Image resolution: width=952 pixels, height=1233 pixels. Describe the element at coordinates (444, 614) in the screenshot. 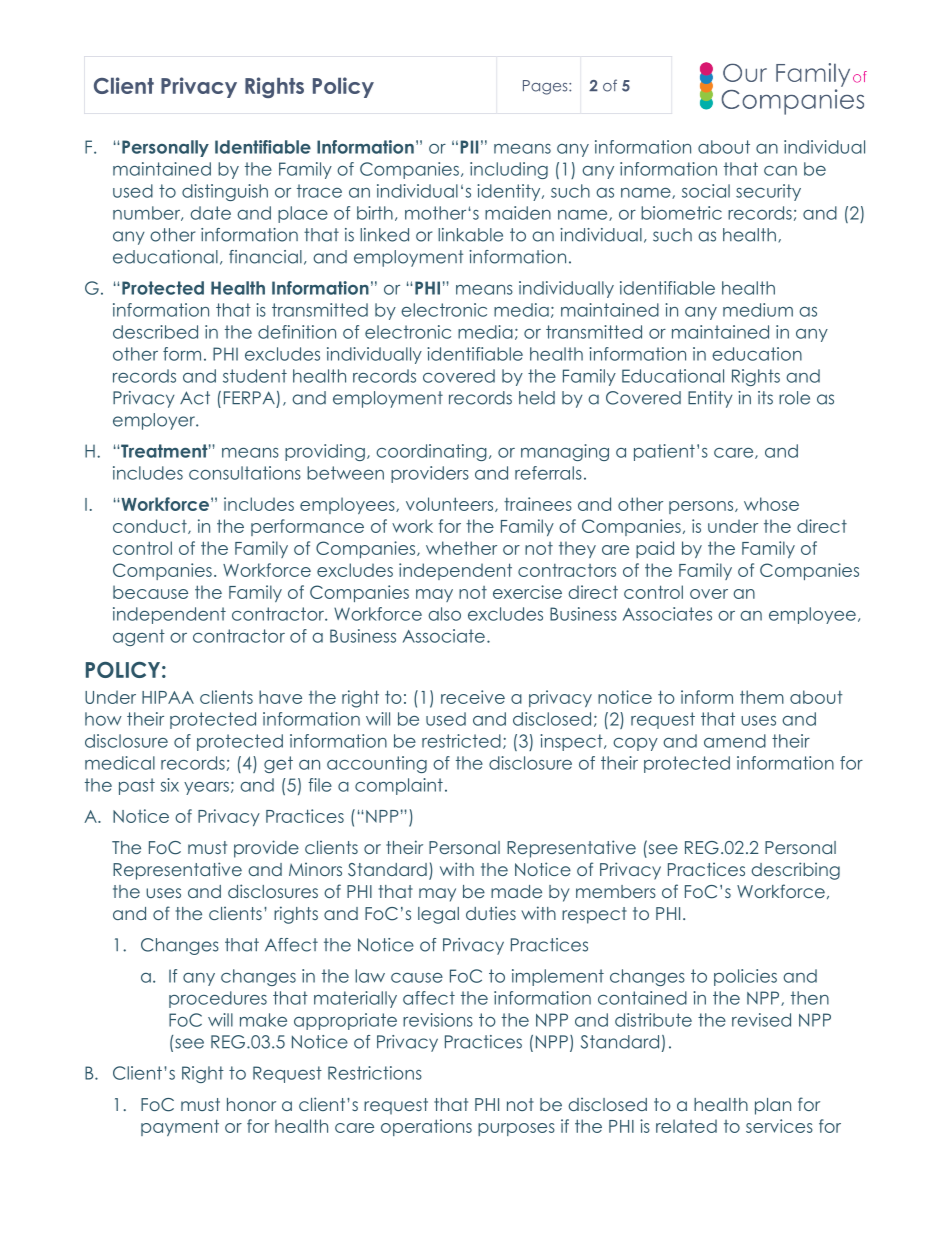

I see `also` at that location.
